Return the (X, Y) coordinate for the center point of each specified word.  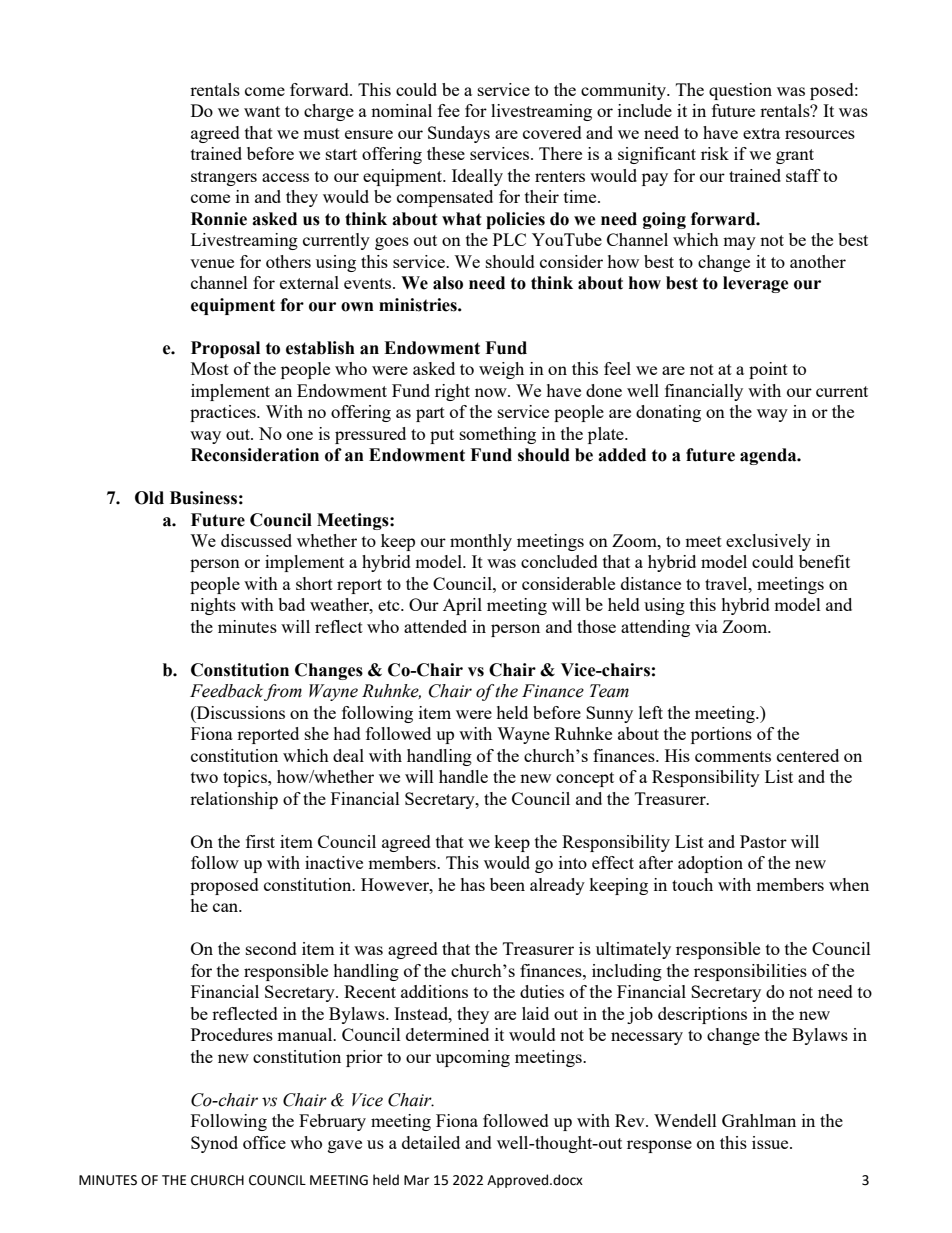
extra (761, 133)
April (462, 606)
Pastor (763, 841)
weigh (501, 370)
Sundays (459, 134)
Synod (214, 1144)
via (706, 626)
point (768, 370)
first (260, 841)
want (262, 111)
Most (210, 368)
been (507, 884)
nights (213, 606)
